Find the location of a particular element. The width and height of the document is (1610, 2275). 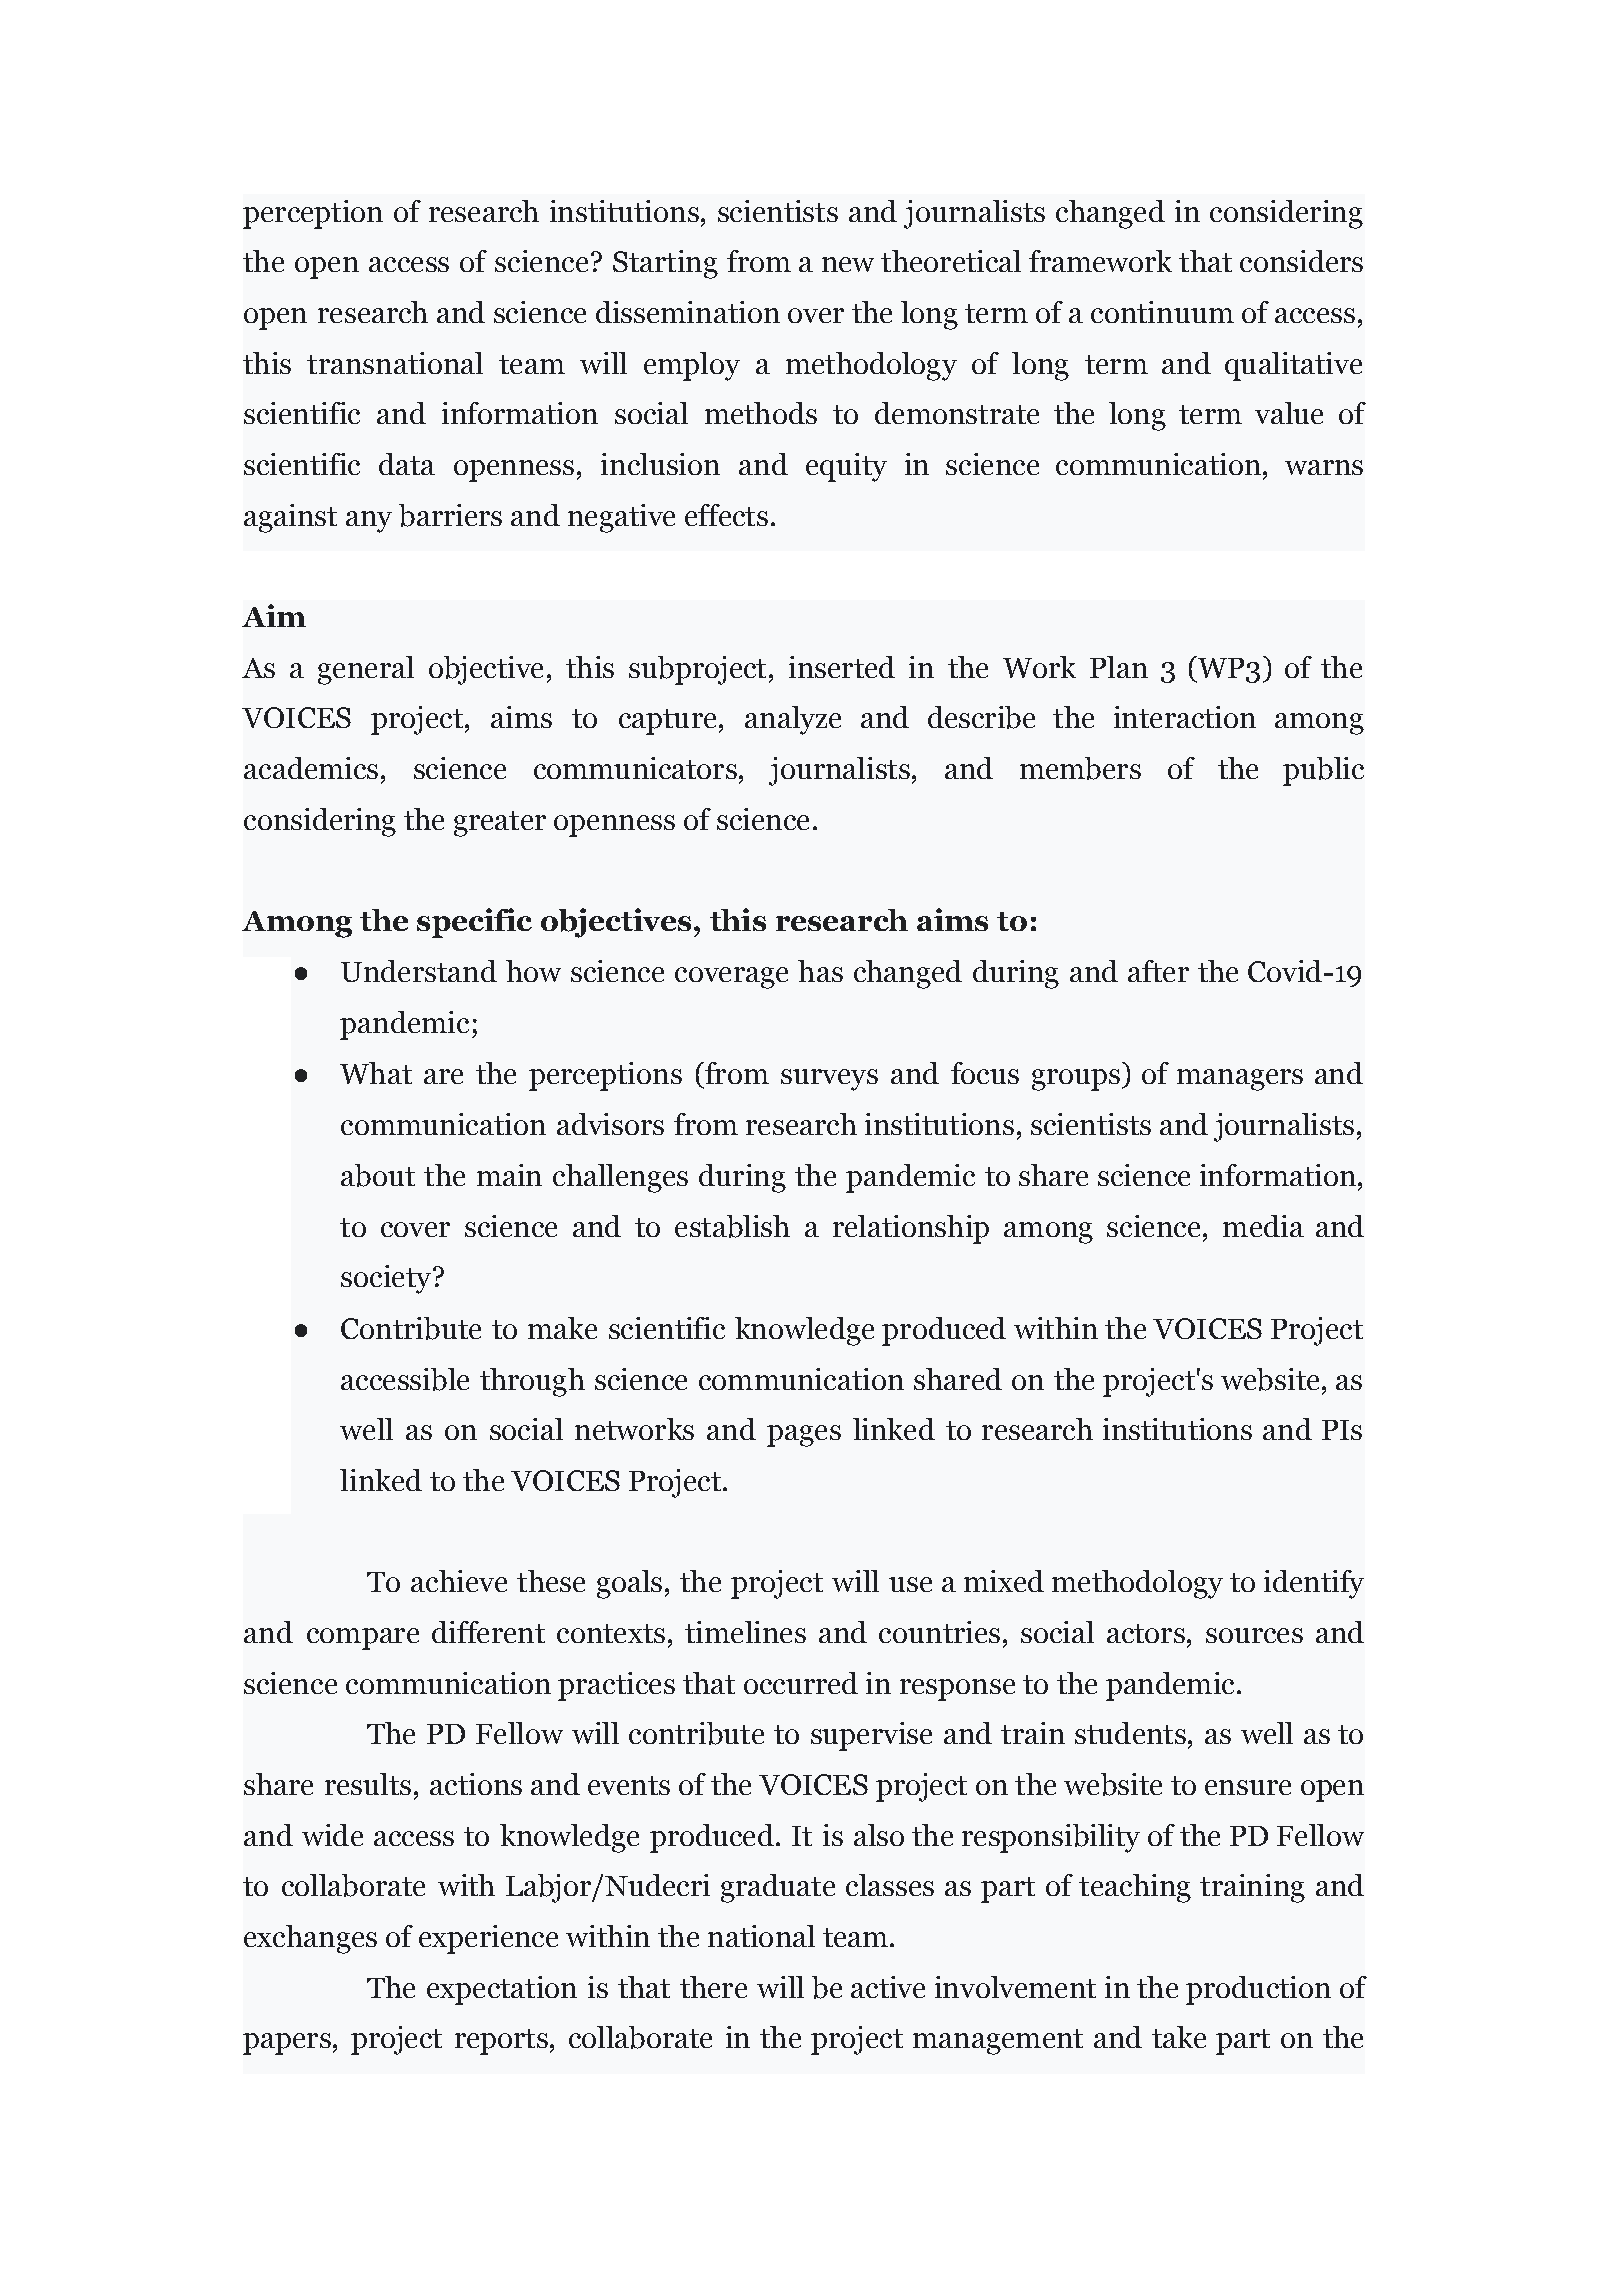

has is located at coordinates (820, 971).
